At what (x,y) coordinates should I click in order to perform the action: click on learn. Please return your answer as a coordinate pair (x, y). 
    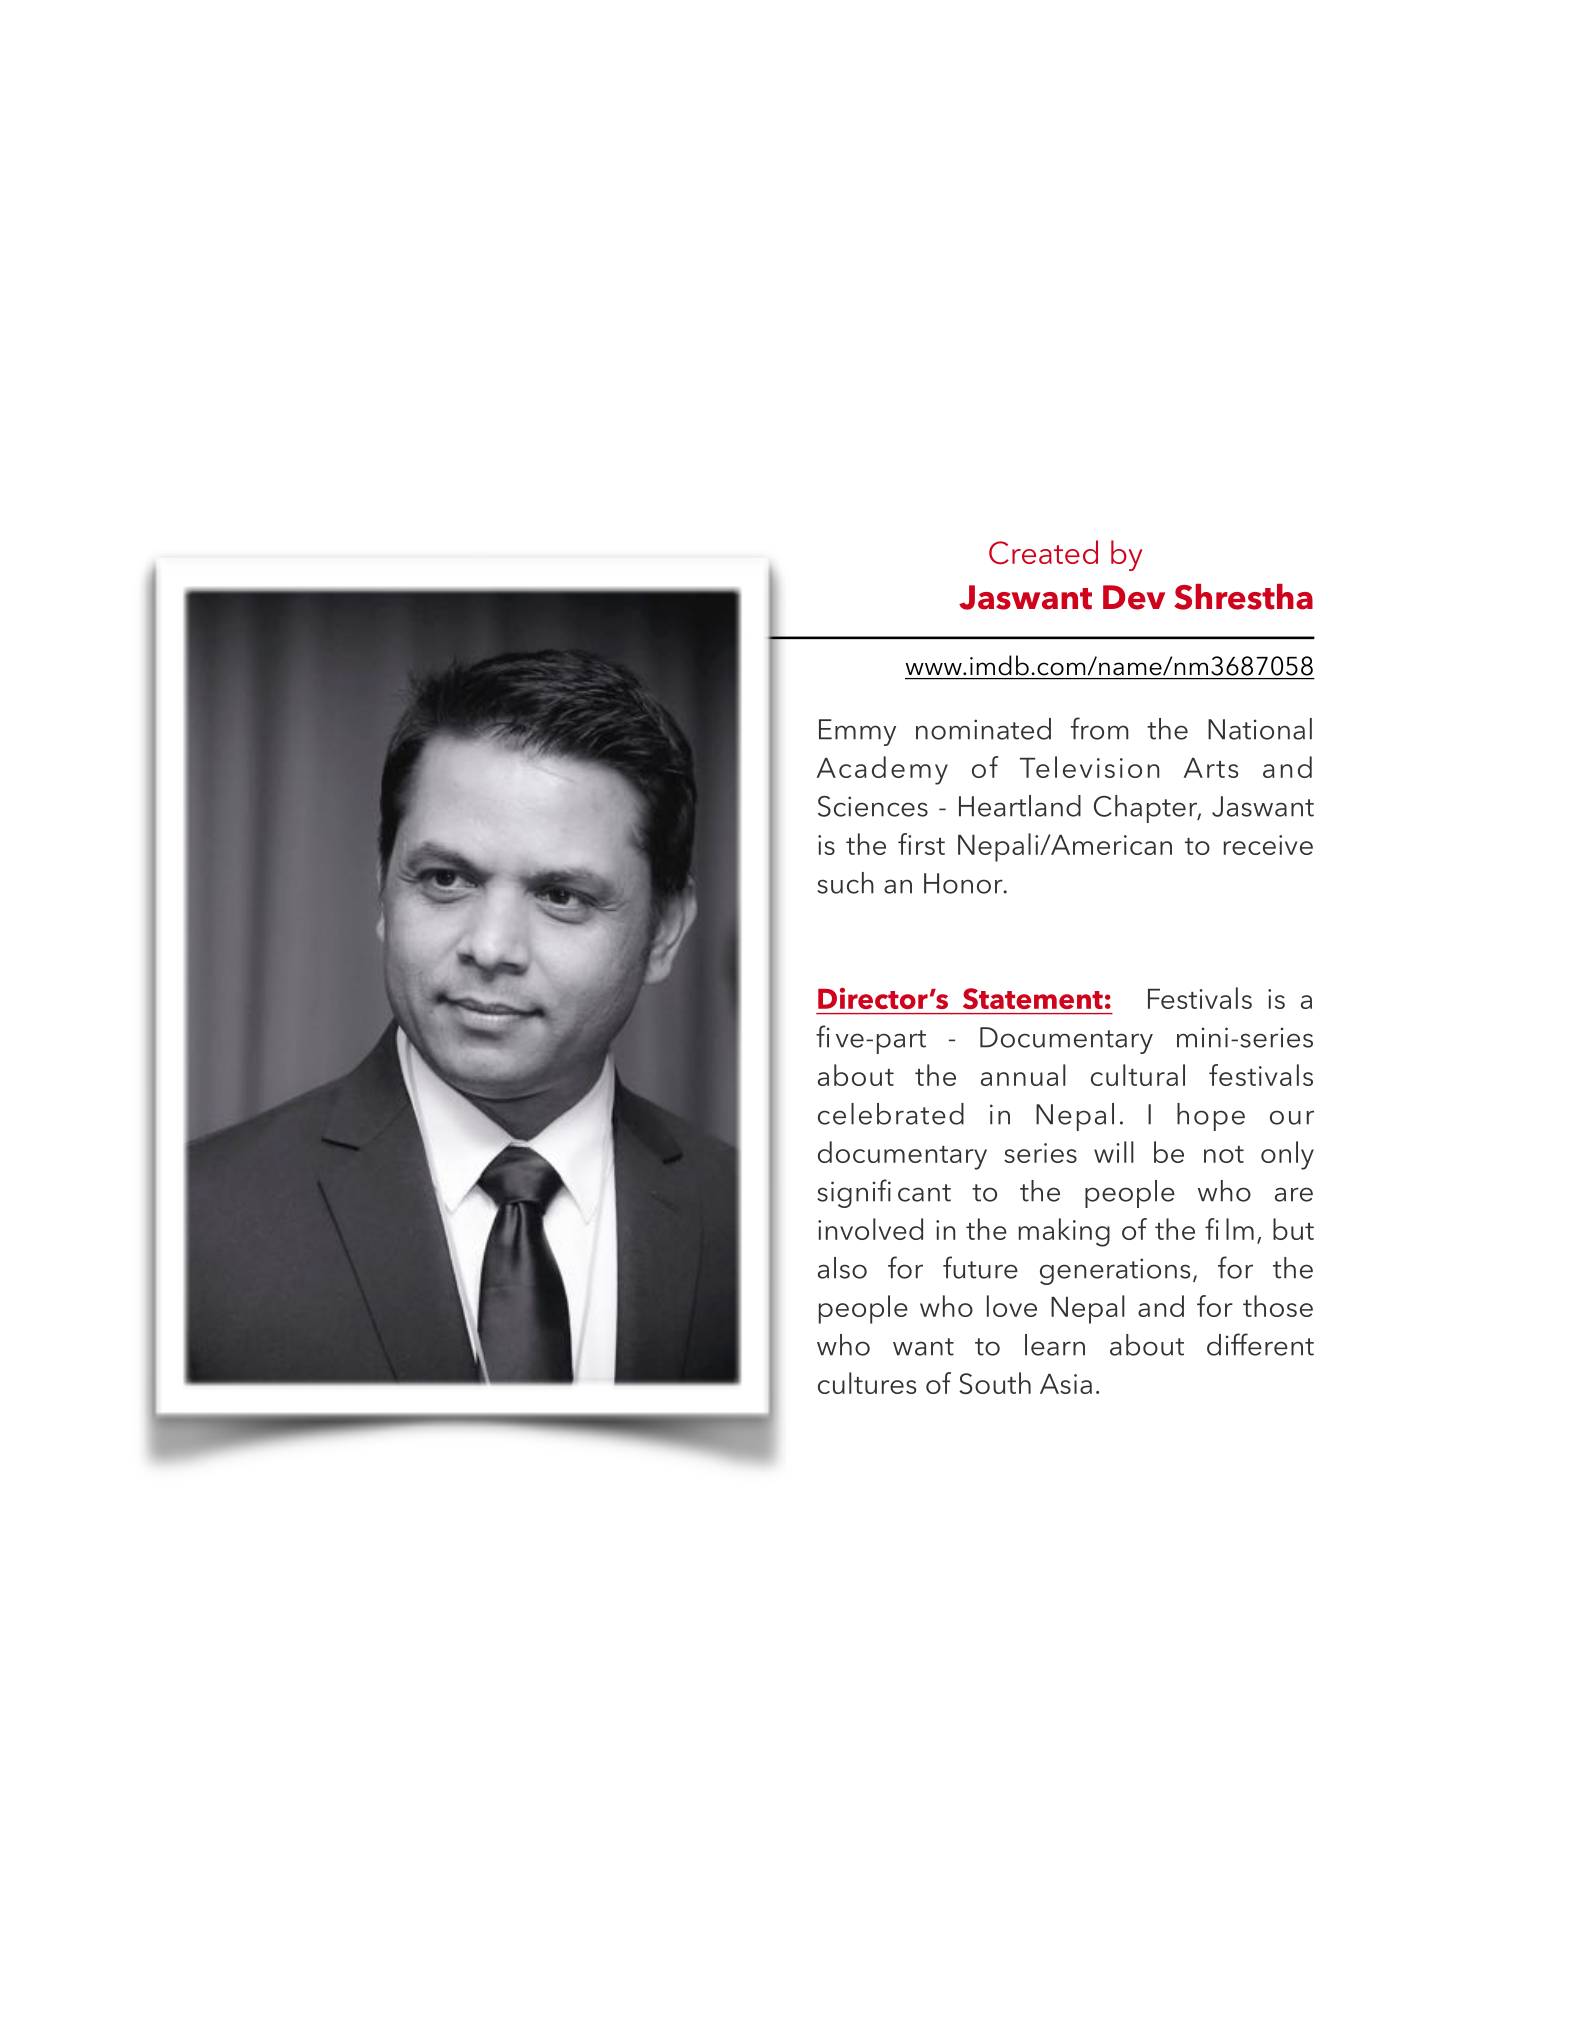
    Looking at the image, I should click on (1055, 1345).
